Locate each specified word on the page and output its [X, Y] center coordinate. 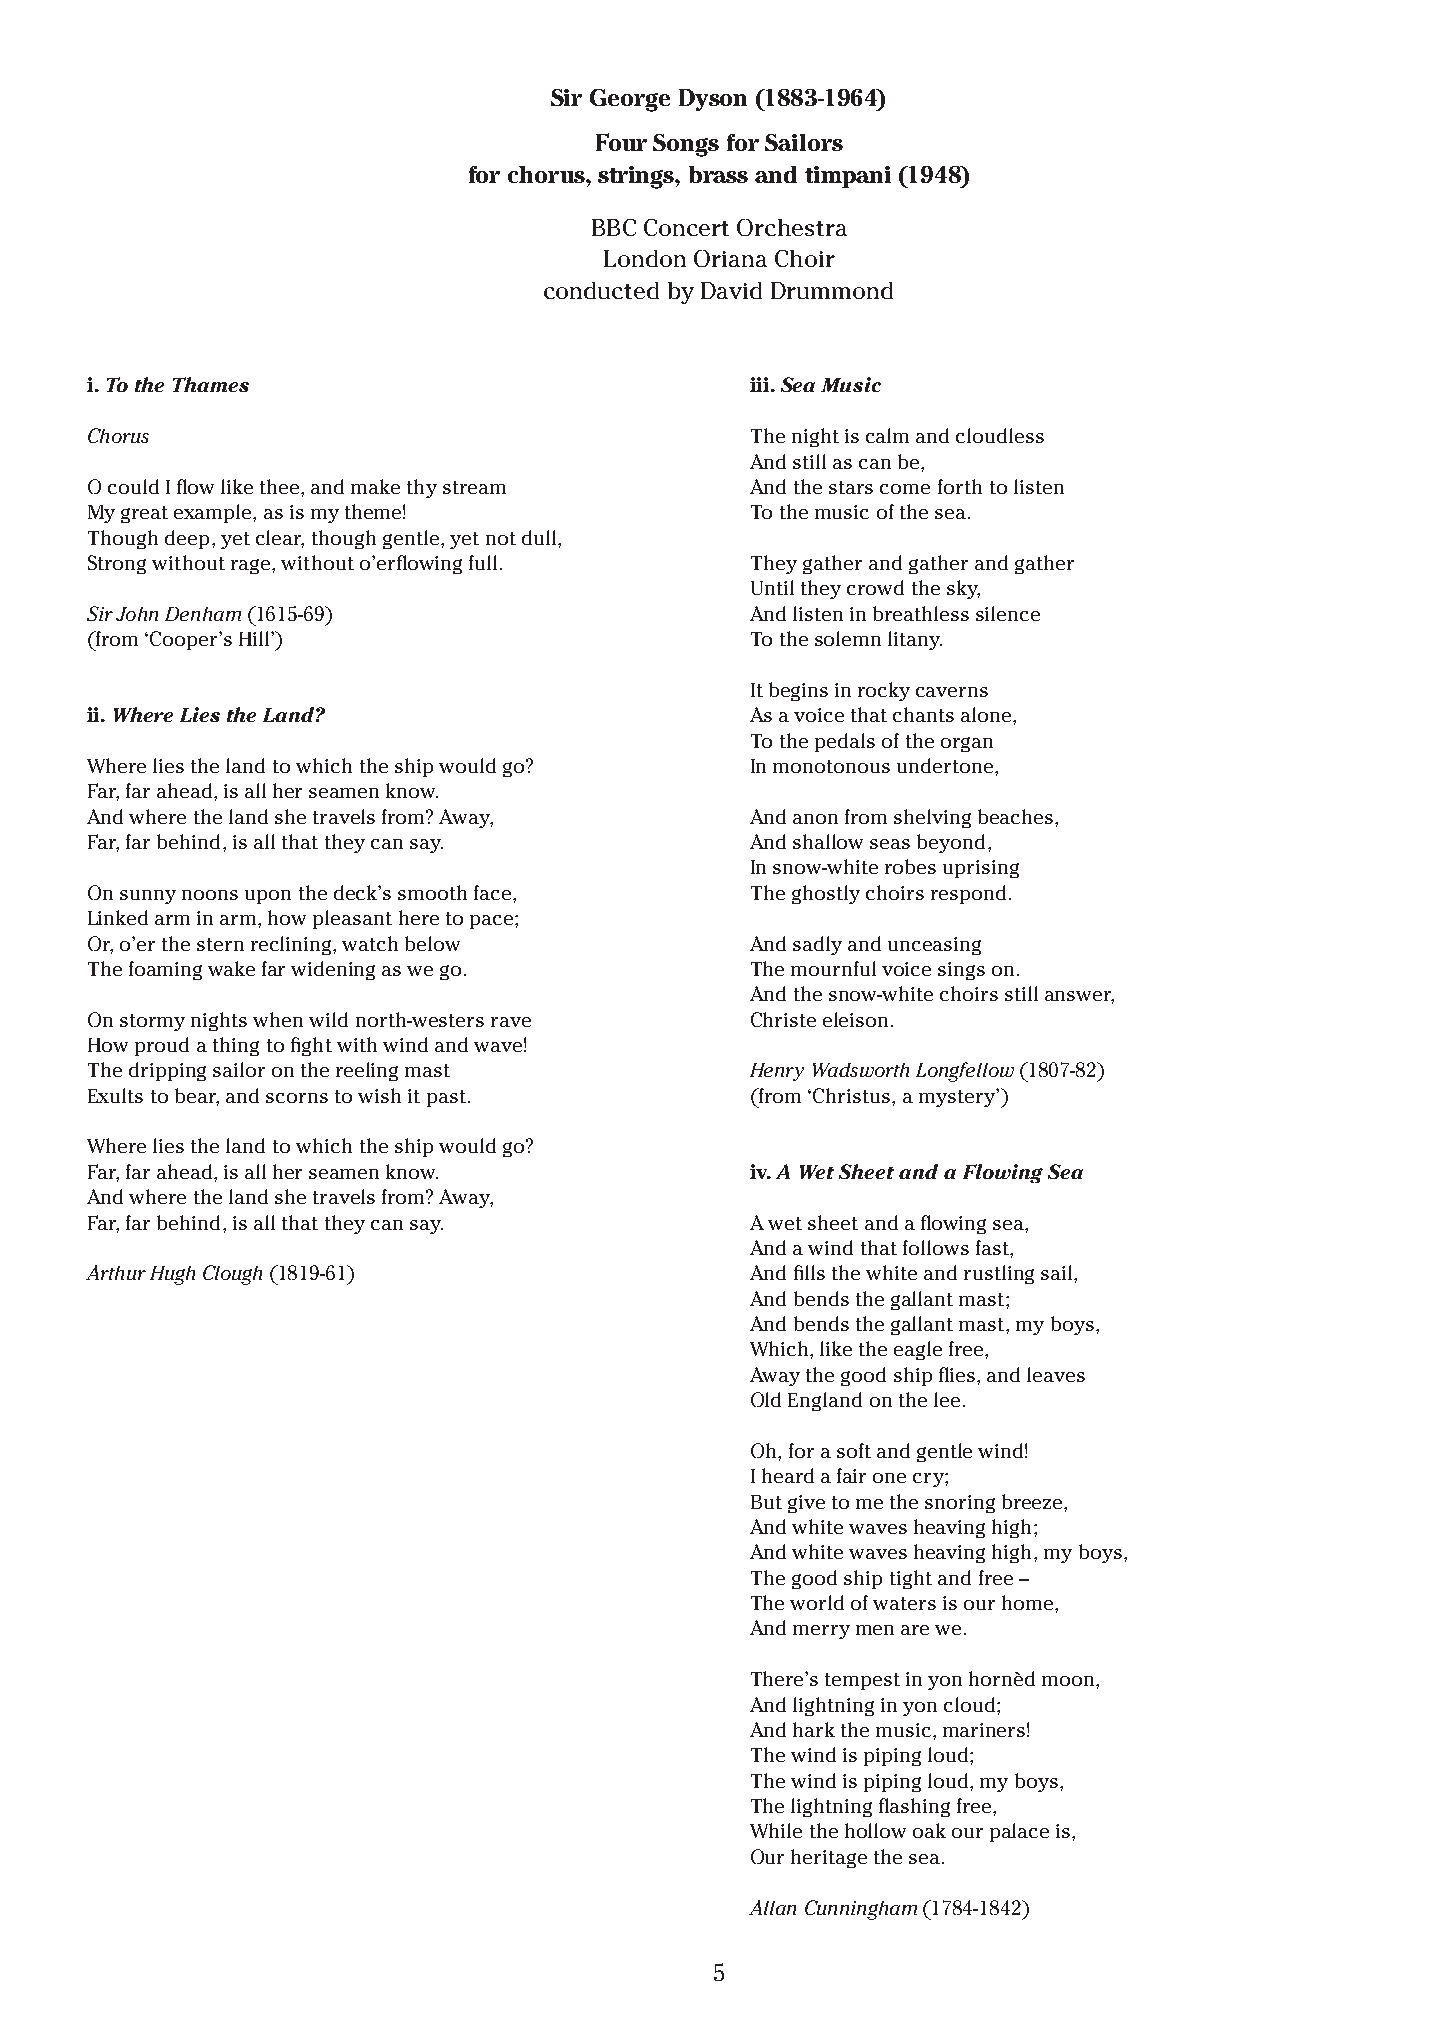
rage [252, 566]
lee [947, 1399]
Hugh [172, 1275]
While [776, 1830]
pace [493, 922]
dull [540, 537]
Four [621, 142]
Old [766, 1399]
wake [231, 968]
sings [961, 971]
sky [963, 589]
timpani [848, 177]
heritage [829, 1858]
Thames [211, 384]
